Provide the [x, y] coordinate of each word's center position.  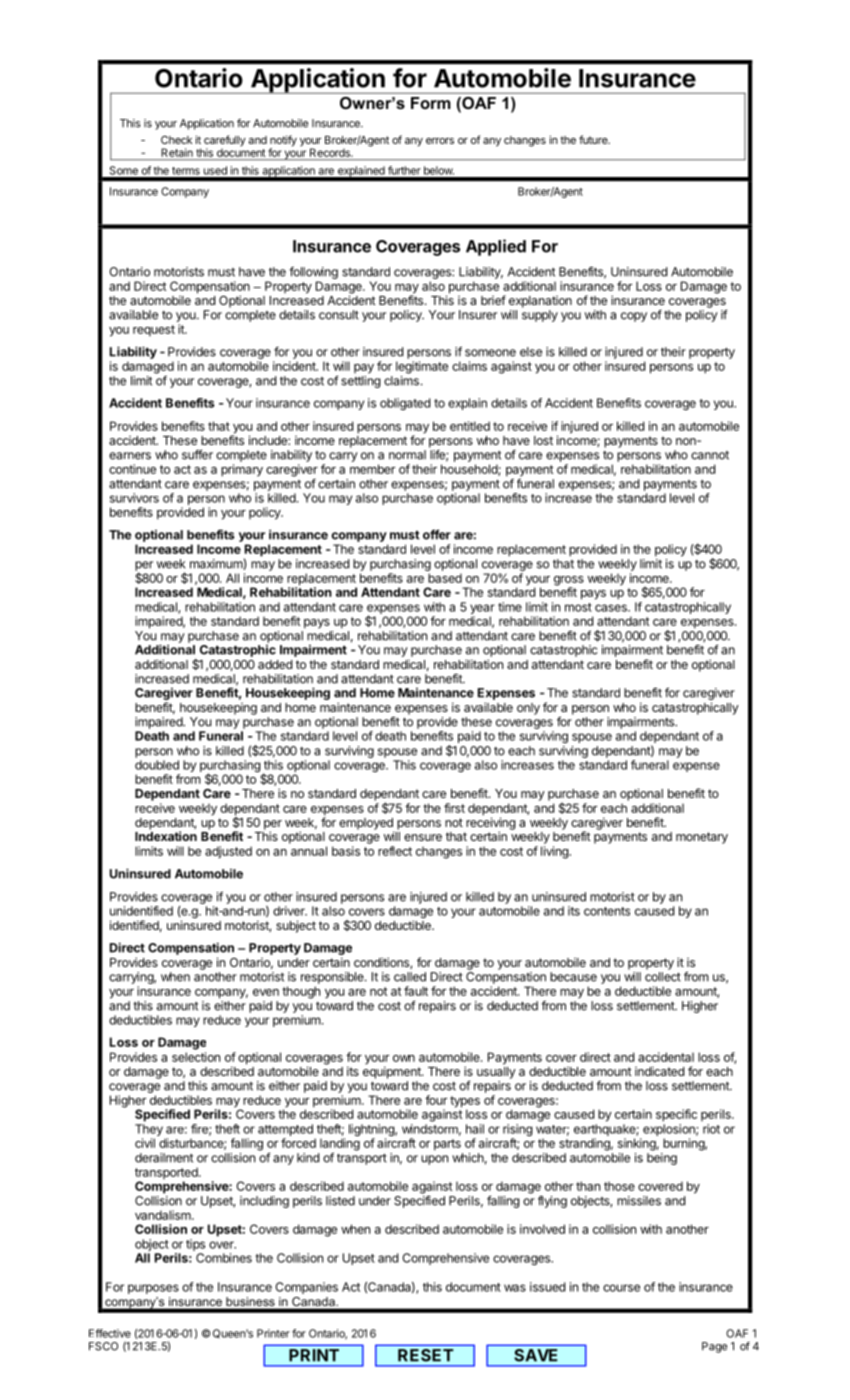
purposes [153, 1289]
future [594, 139]
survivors [134, 498]
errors [440, 141]
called [410, 977]
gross [569, 582]
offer [437, 534]
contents [607, 911]
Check [176, 140]
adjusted [228, 852]
